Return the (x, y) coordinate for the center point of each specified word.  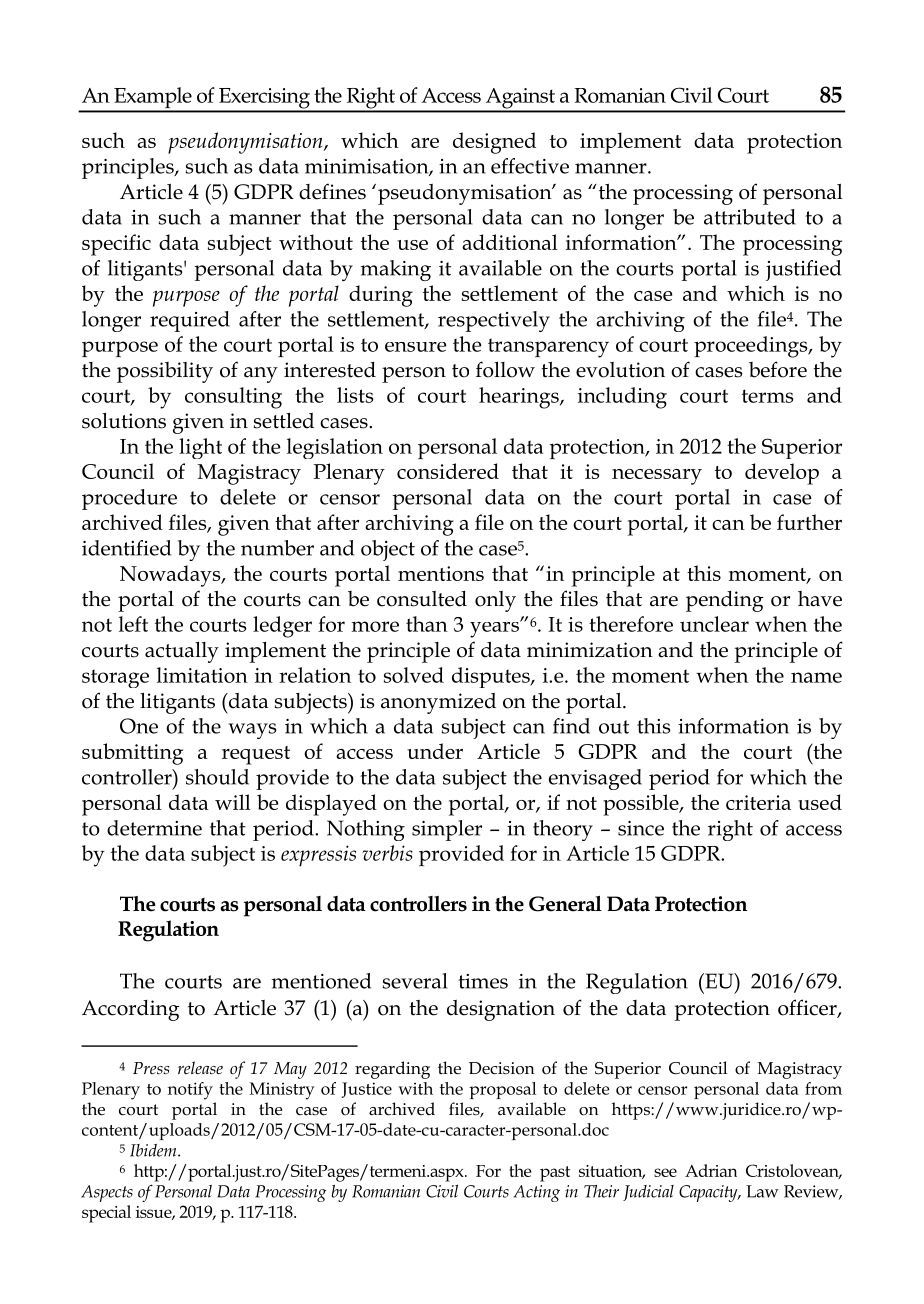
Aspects (107, 1193)
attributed (750, 217)
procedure (129, 499)
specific (116, 245)
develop (782, 474)
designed (494, 143)
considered (448, 471)
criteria (758, 802)
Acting (536, 1193)
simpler (447, 830)
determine (154, 828)
